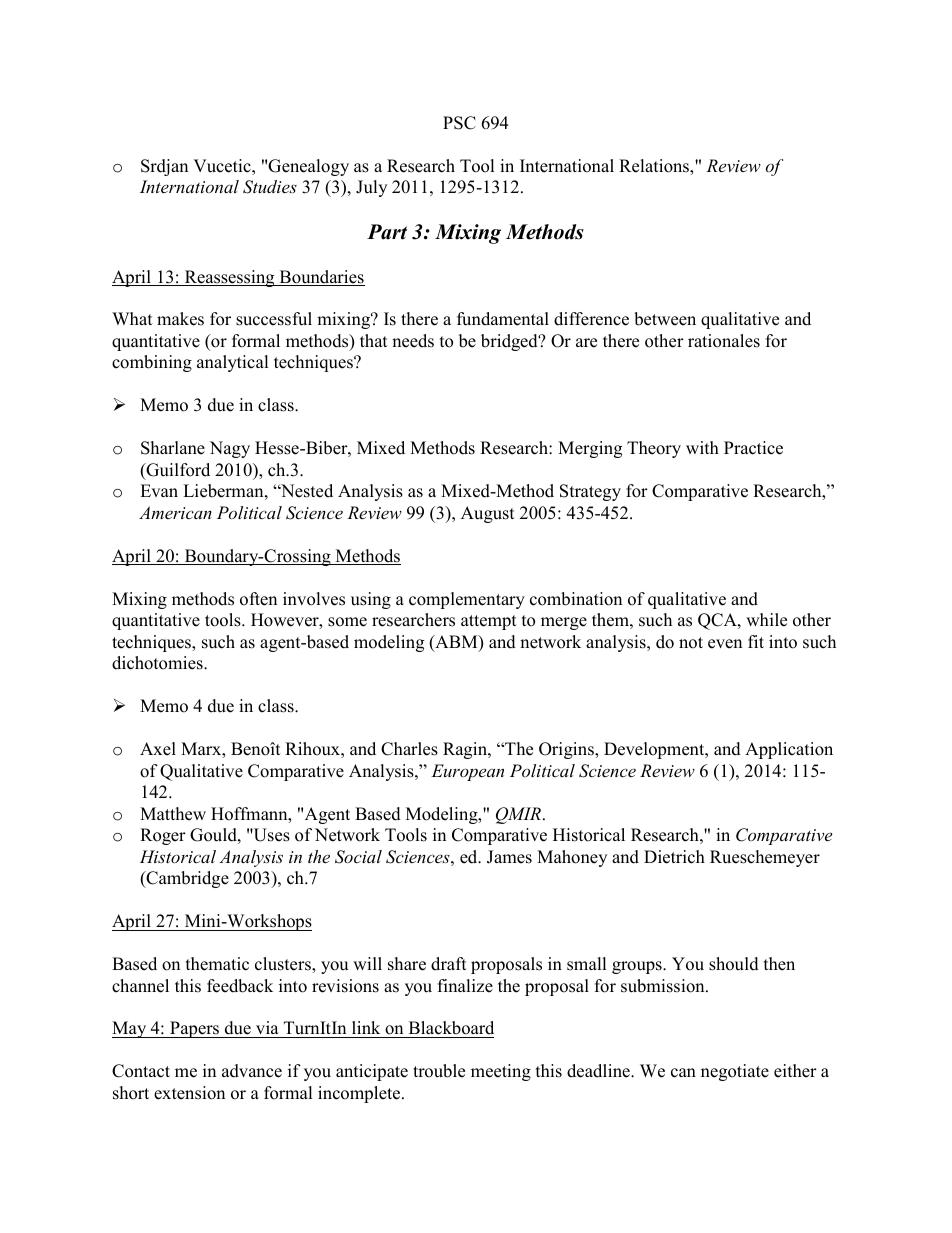 The height and width of the screenshot is (1233, 952). Describe the element at coordinates (509, 857) in the screenshot. I see `James` at that location.
